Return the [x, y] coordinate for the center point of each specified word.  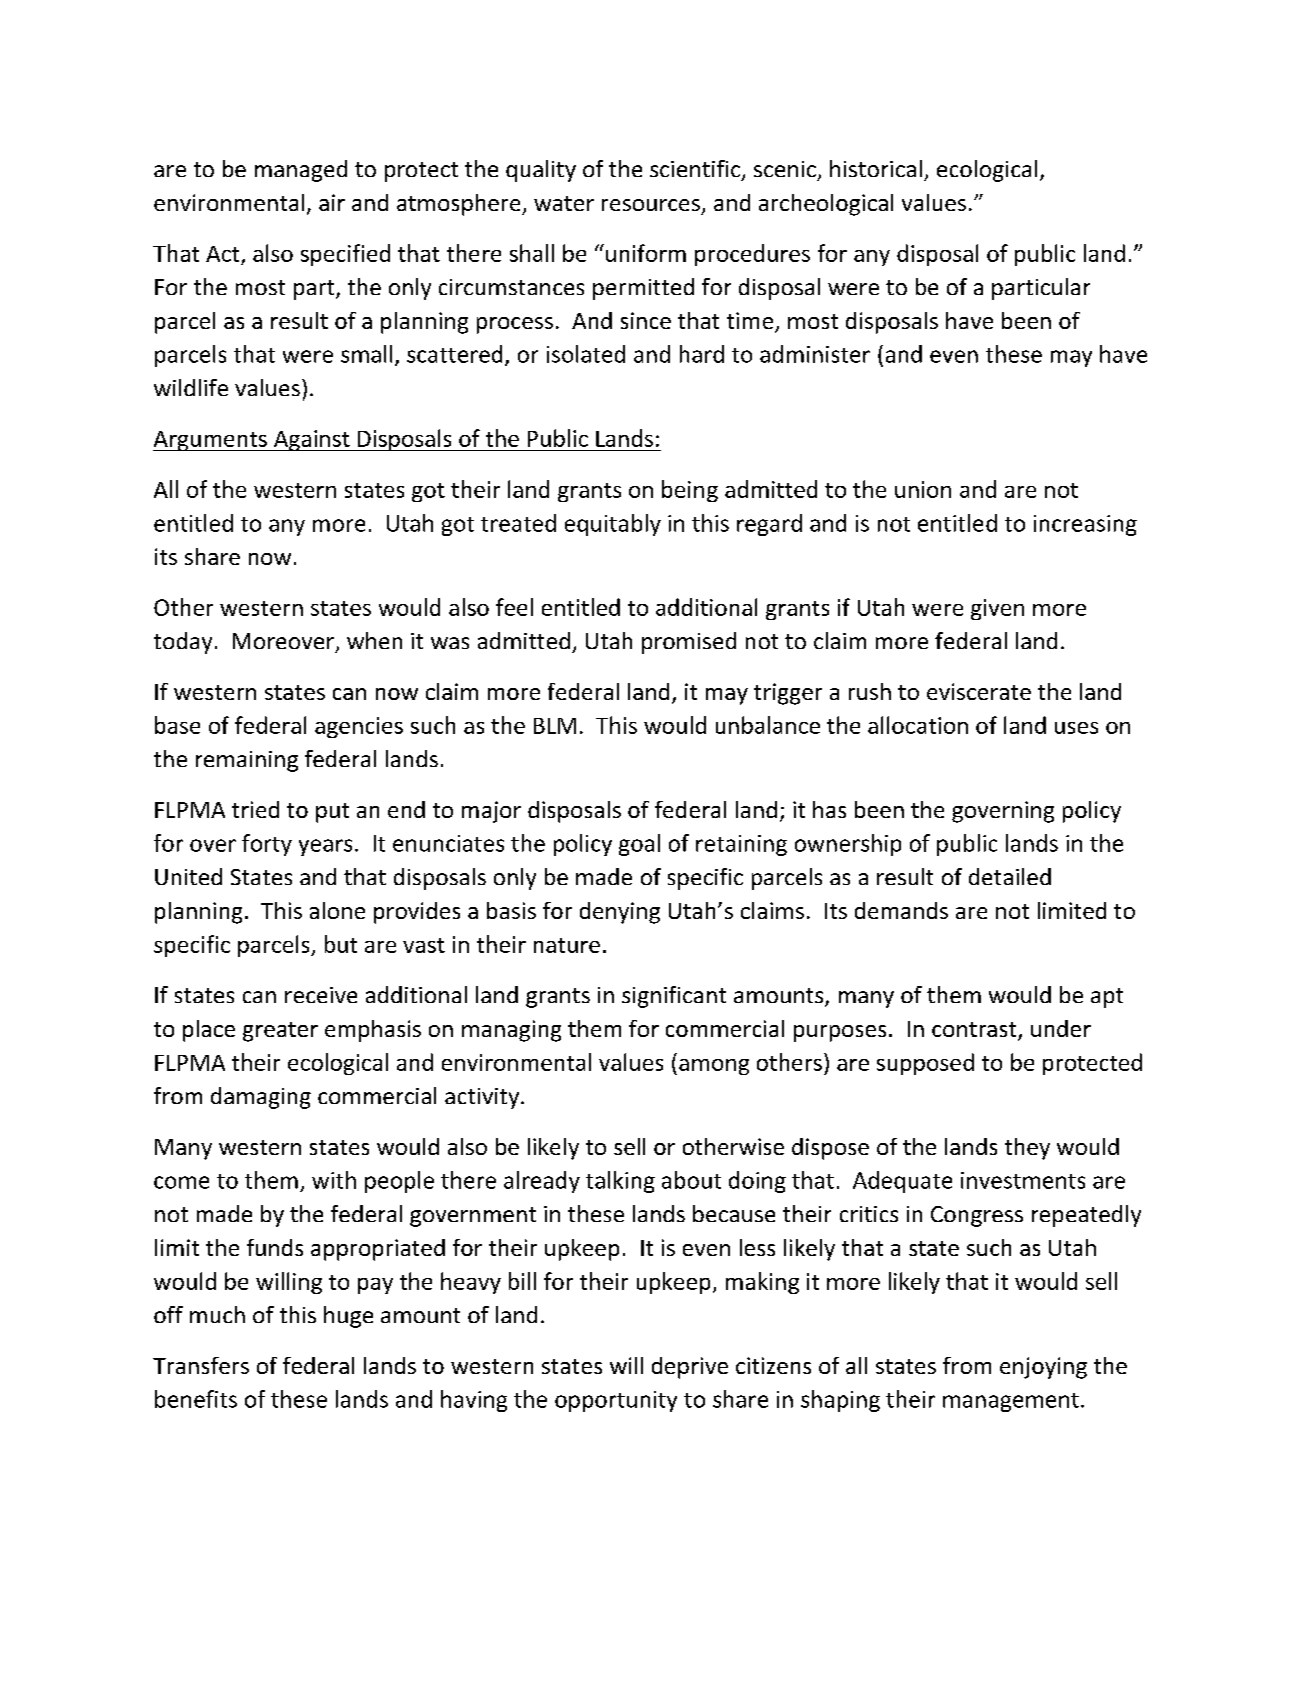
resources [651, 205]
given [997, 609]
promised [689, 643]
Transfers [201, 1365]
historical [876, 168]
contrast [975, 1031]
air [332, 202]
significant [674, 997]
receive [321, 995]
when [374, 640]
